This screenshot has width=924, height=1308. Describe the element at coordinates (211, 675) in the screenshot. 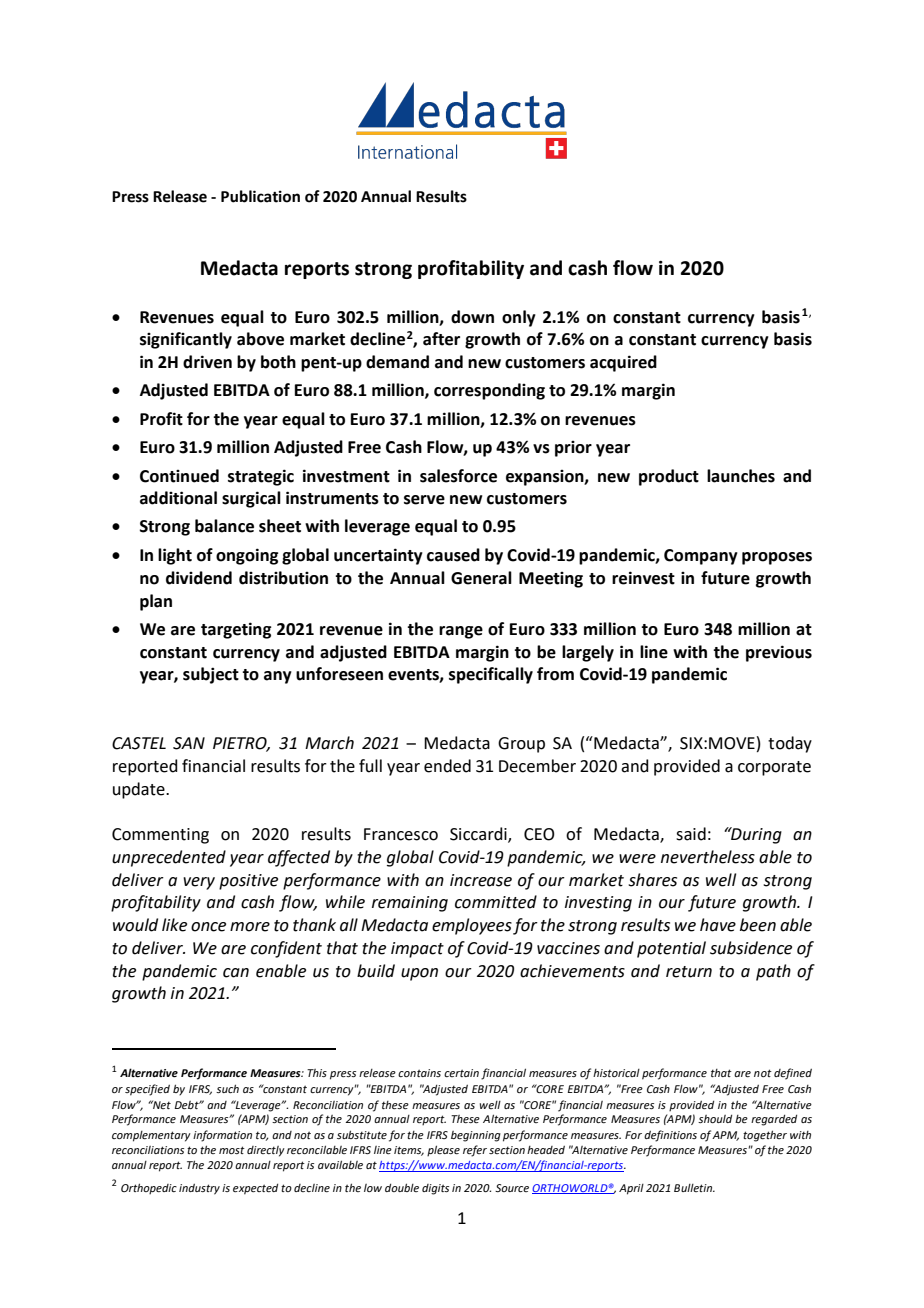

I see `subject` at that location.
